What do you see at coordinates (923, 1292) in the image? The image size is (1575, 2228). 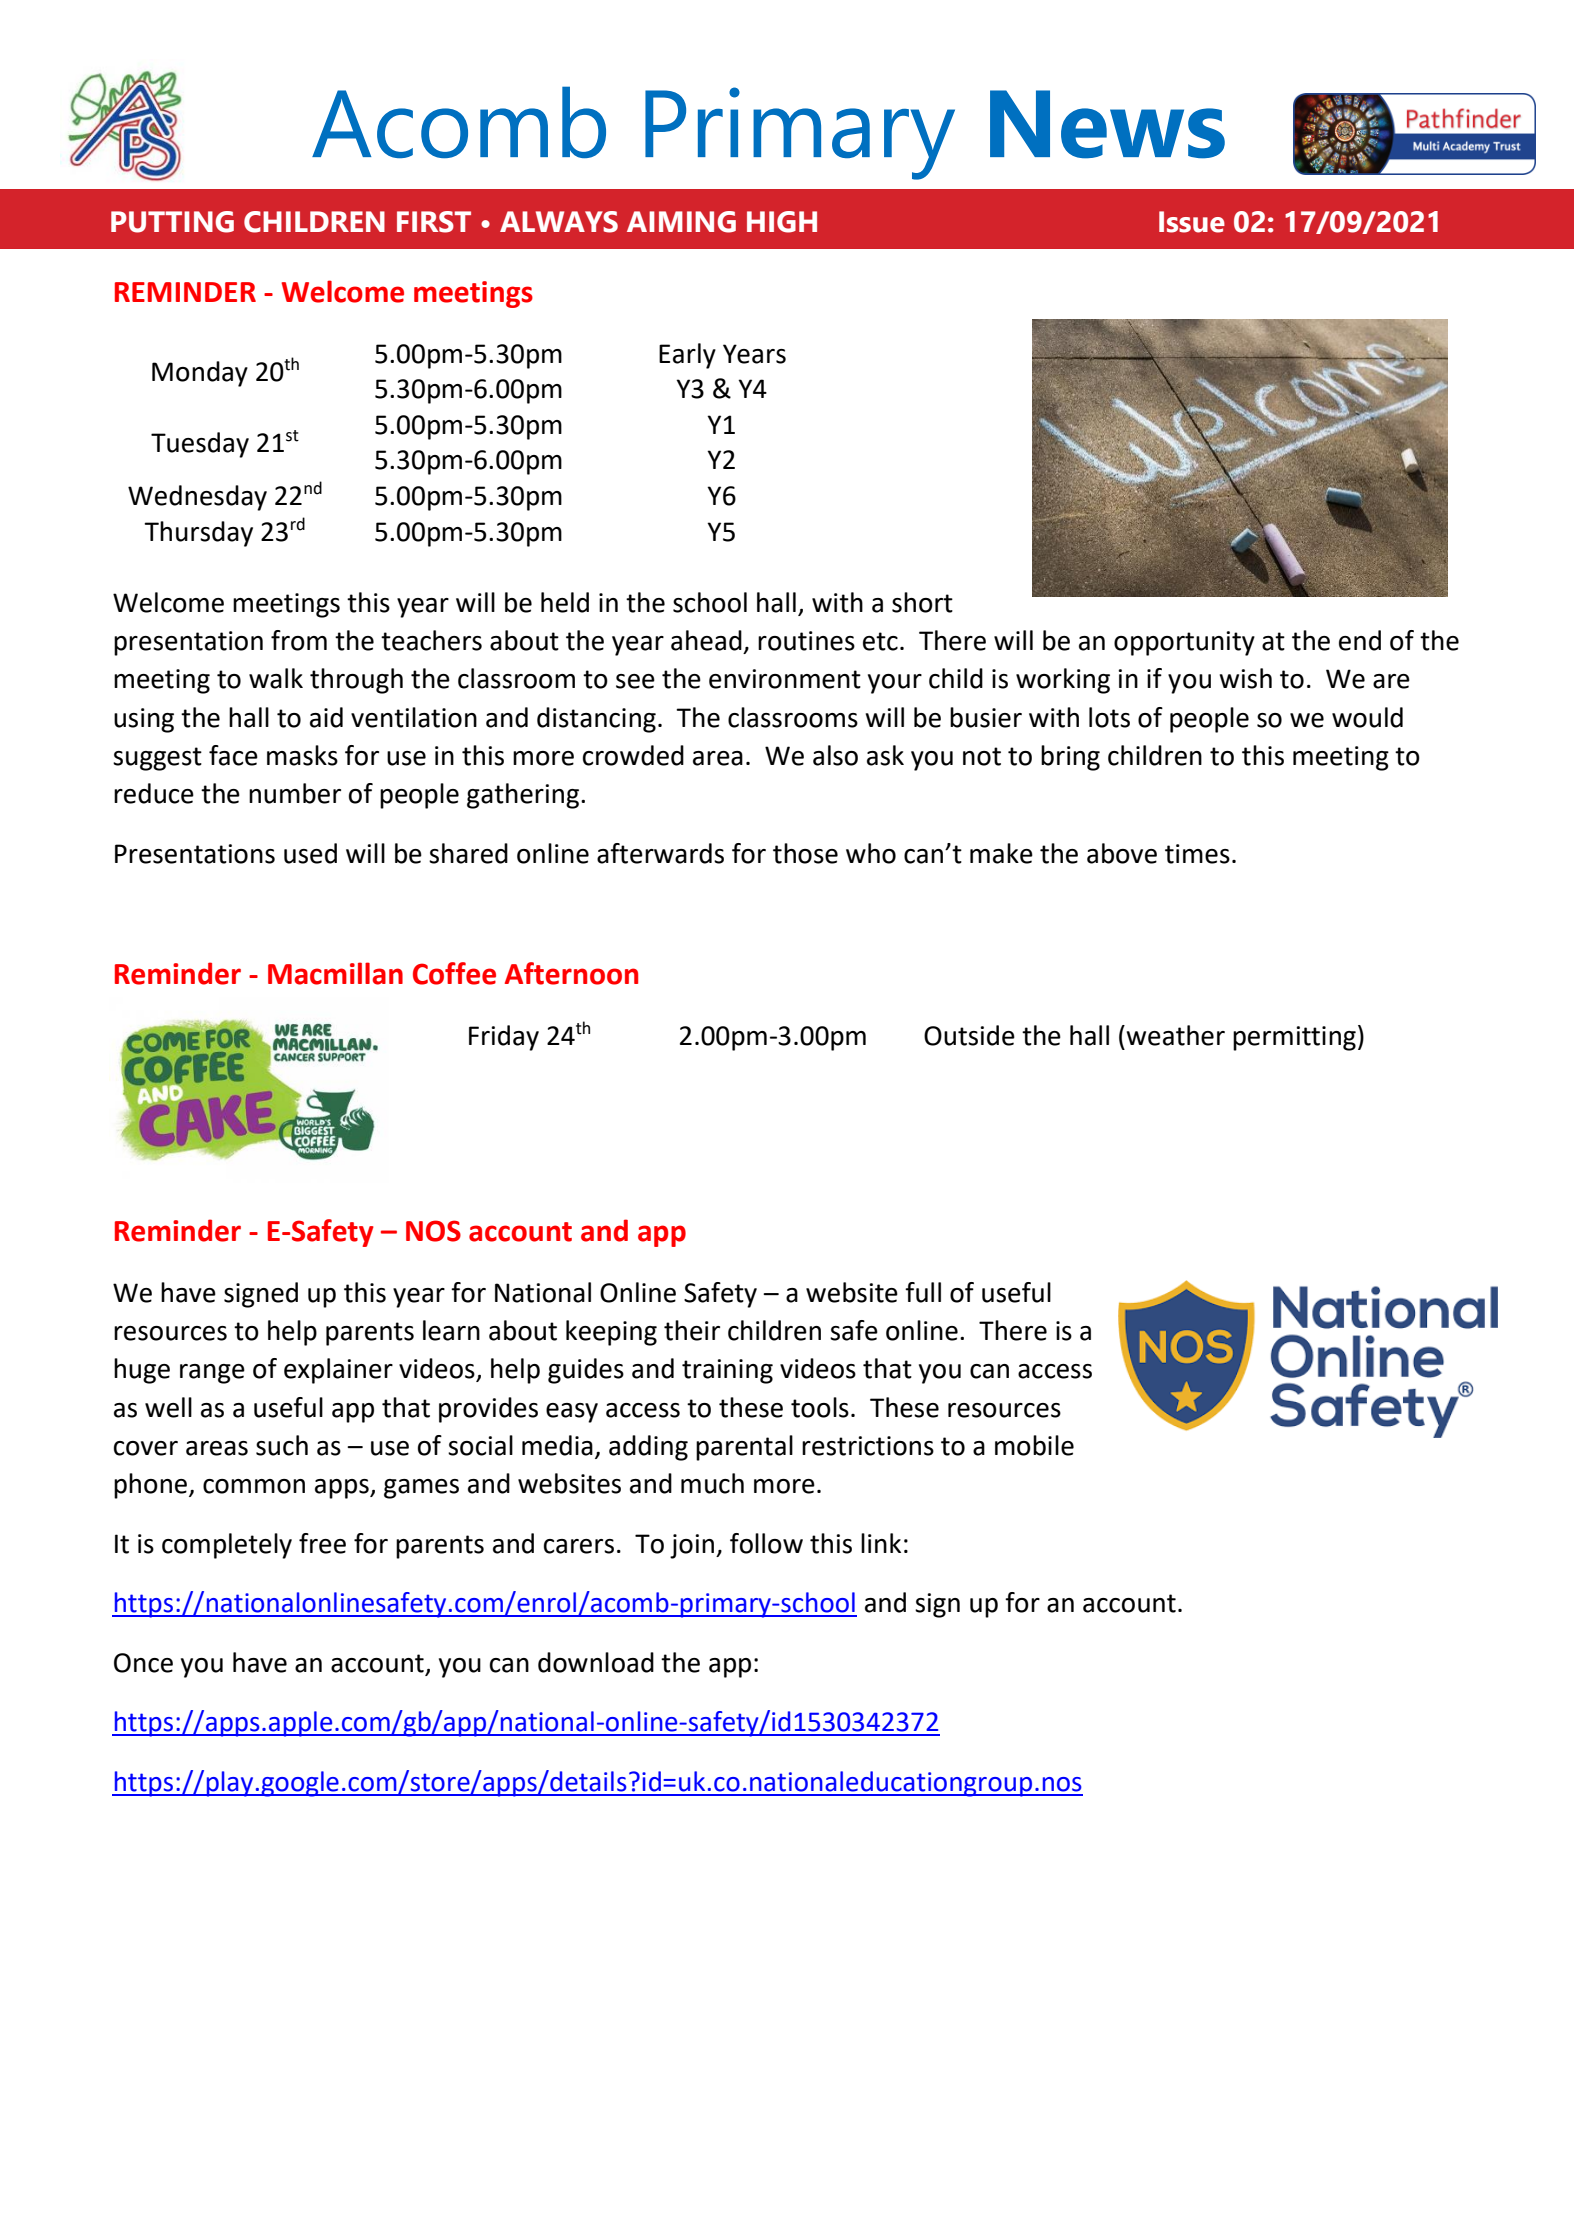 I see `full` at bounding box center [923, 1292].
